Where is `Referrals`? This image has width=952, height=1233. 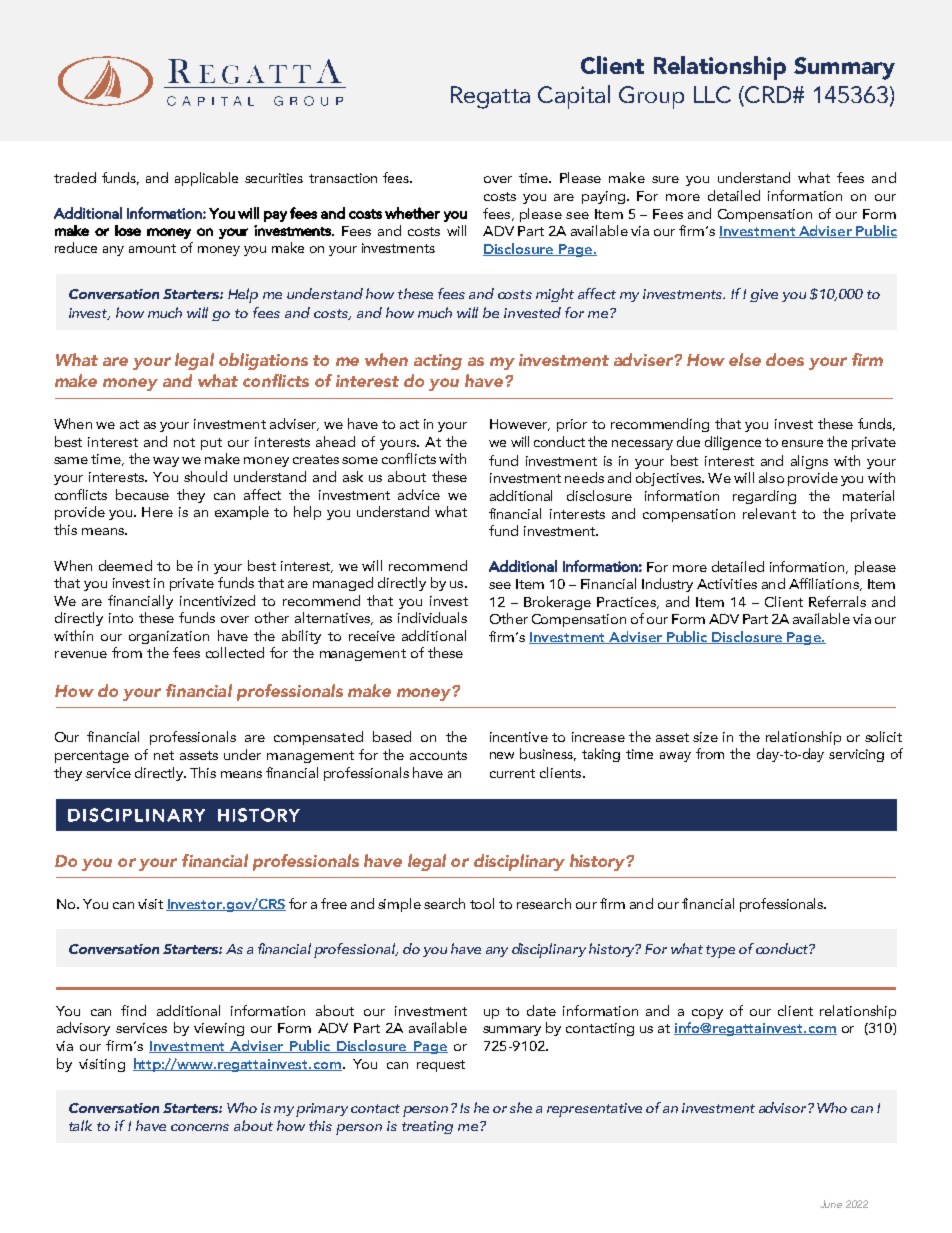 Referrals is located at coordinates (837, 601).
